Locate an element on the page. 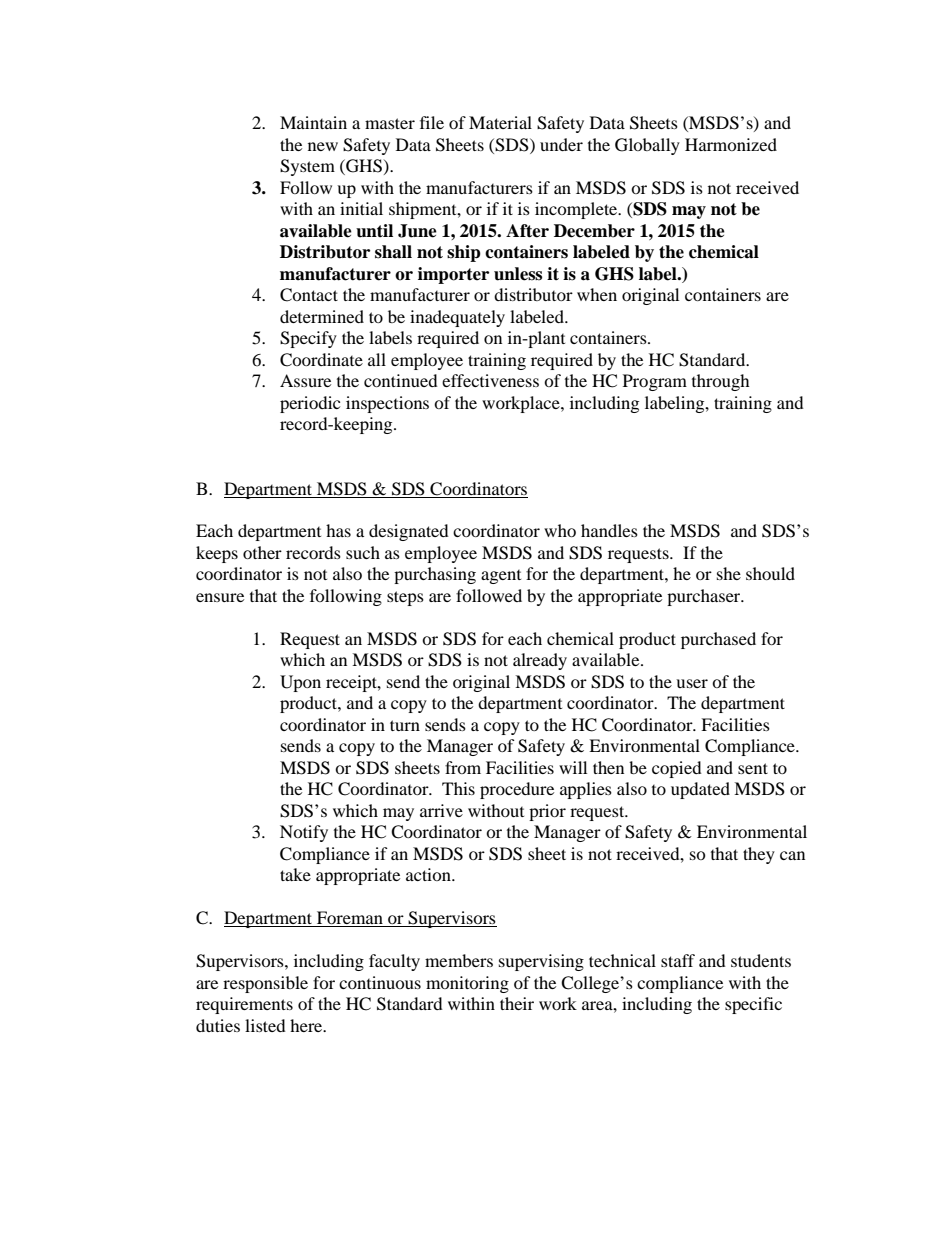 Image resolution: width=952 pixels, height=1233 pixels. other is located at coordinates (262, 552).
